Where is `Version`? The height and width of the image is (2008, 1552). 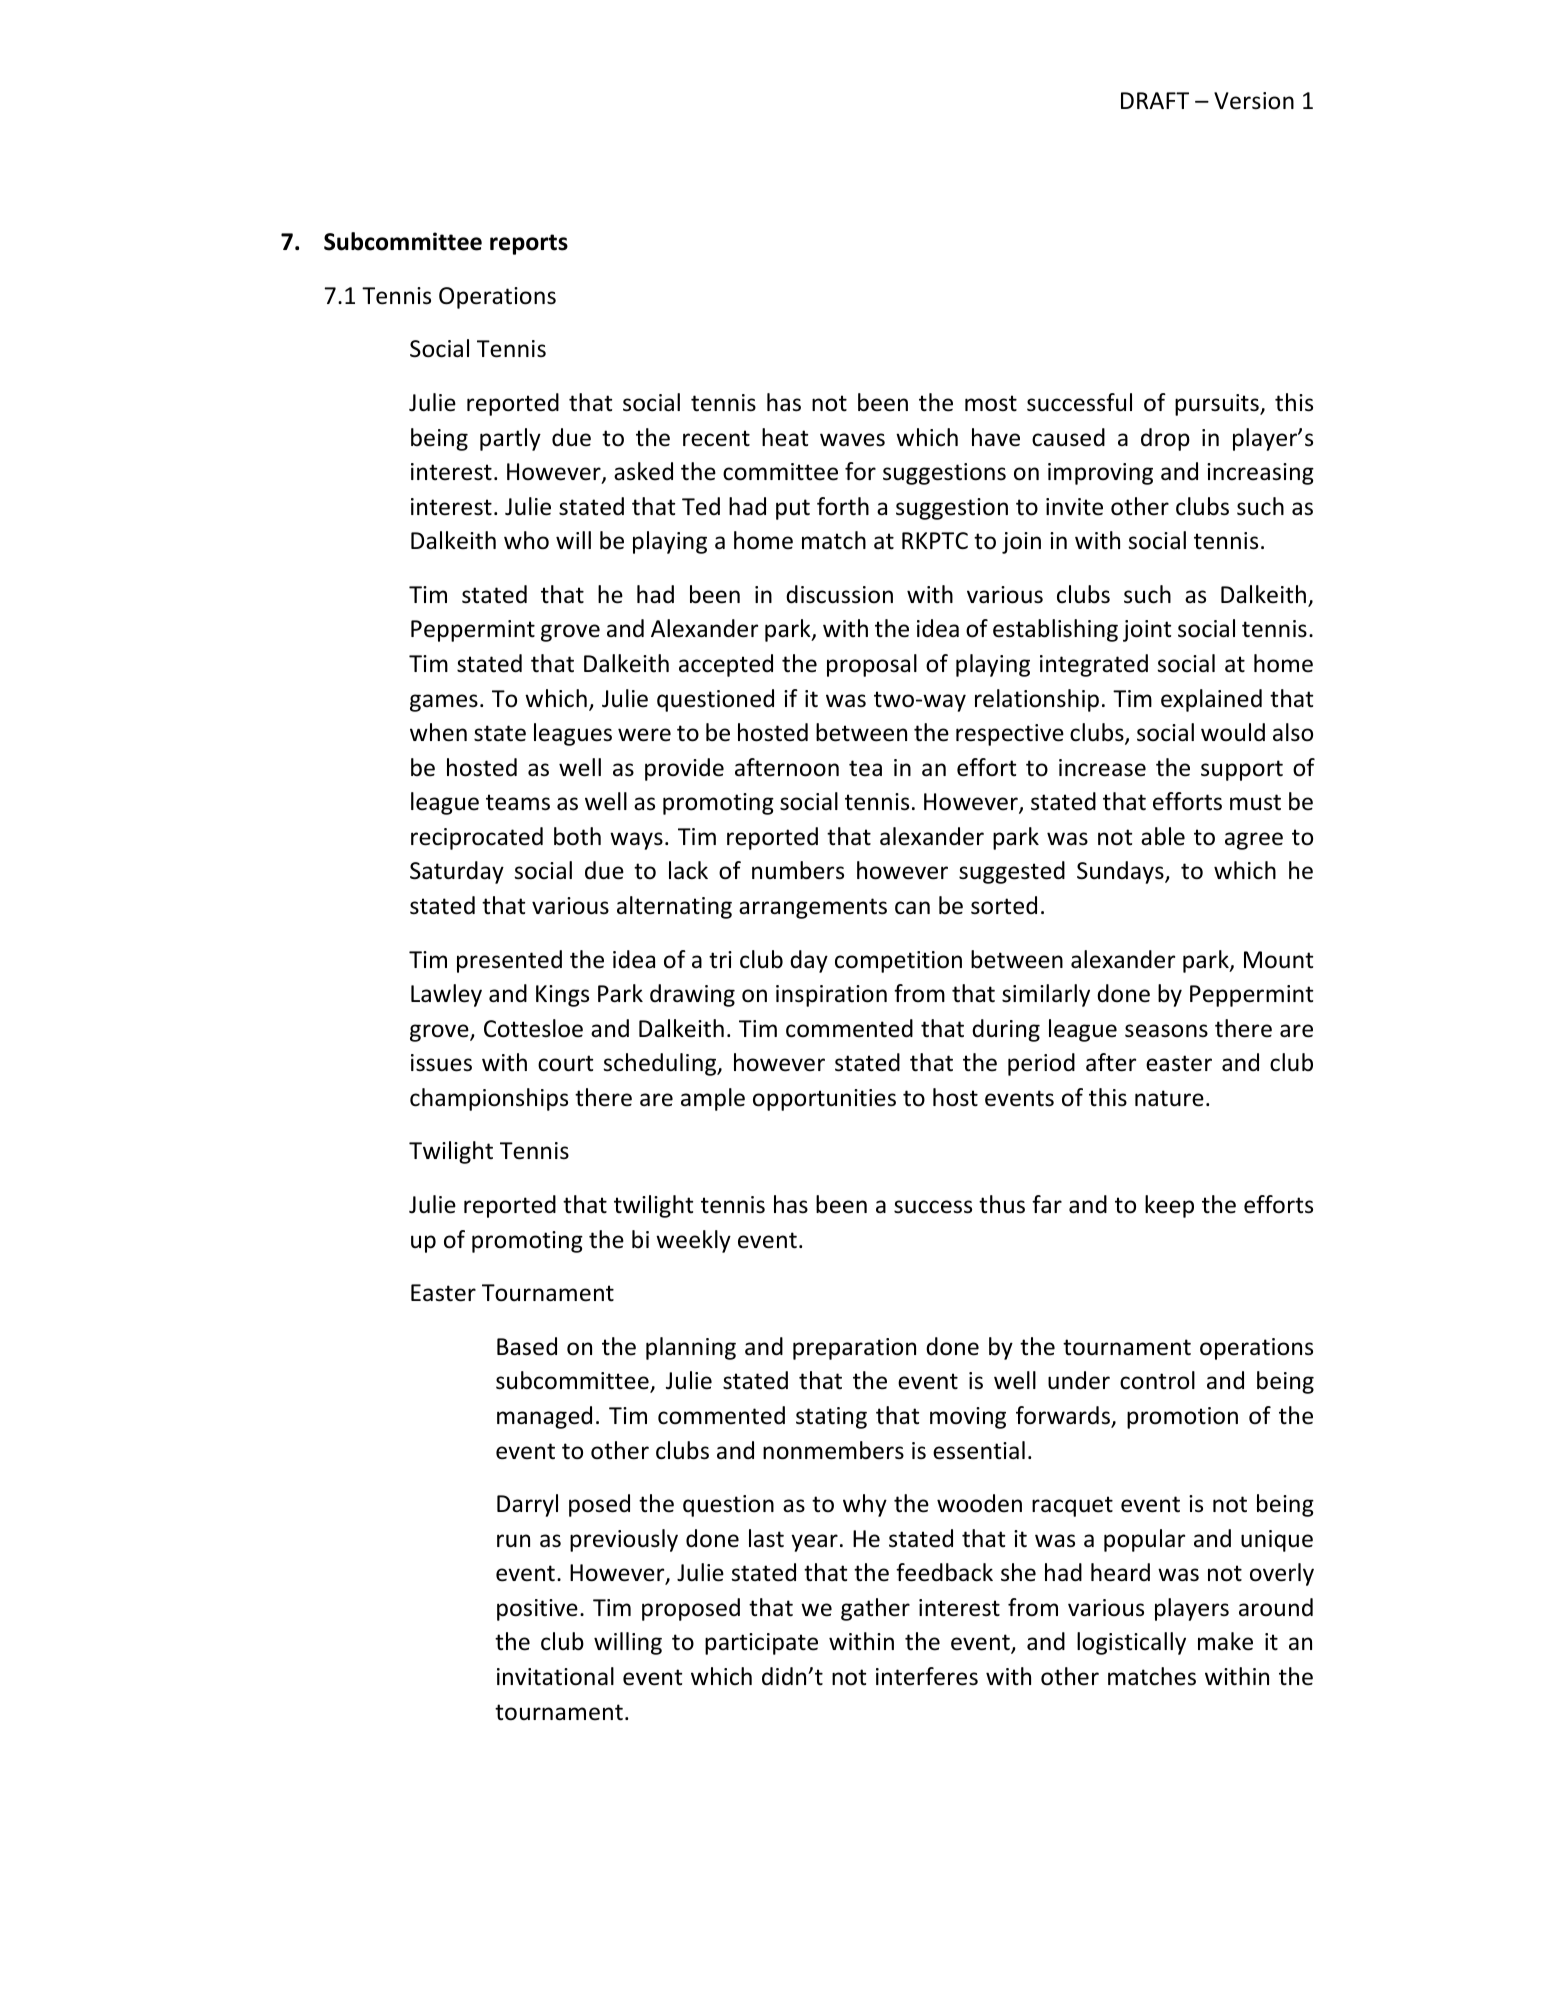
Version is located at coordinates (1254, 101).
